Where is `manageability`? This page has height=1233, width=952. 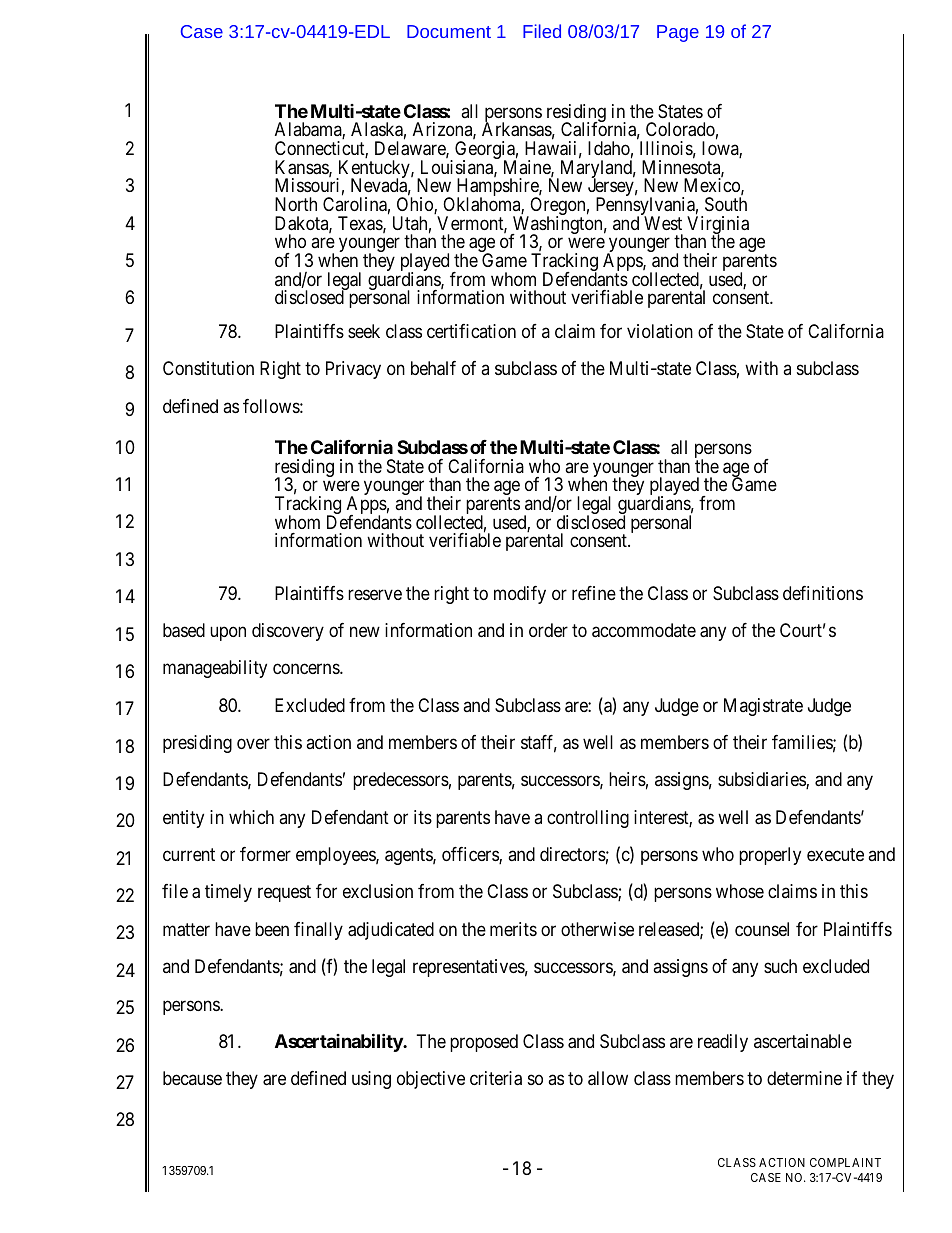
manageability is located at coordinates (215, 669).
